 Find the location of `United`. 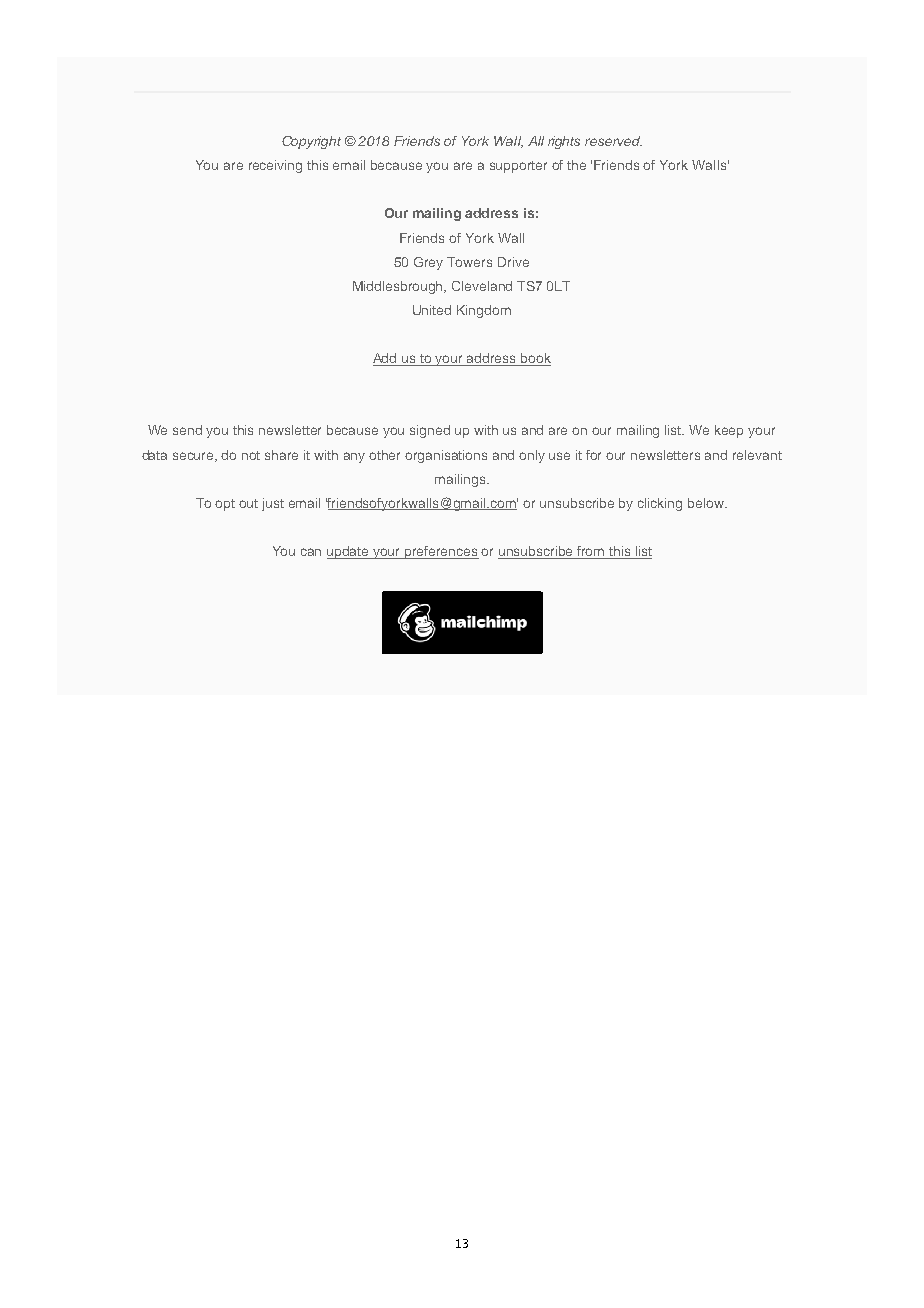

United is located at coordinates (432, 310).
